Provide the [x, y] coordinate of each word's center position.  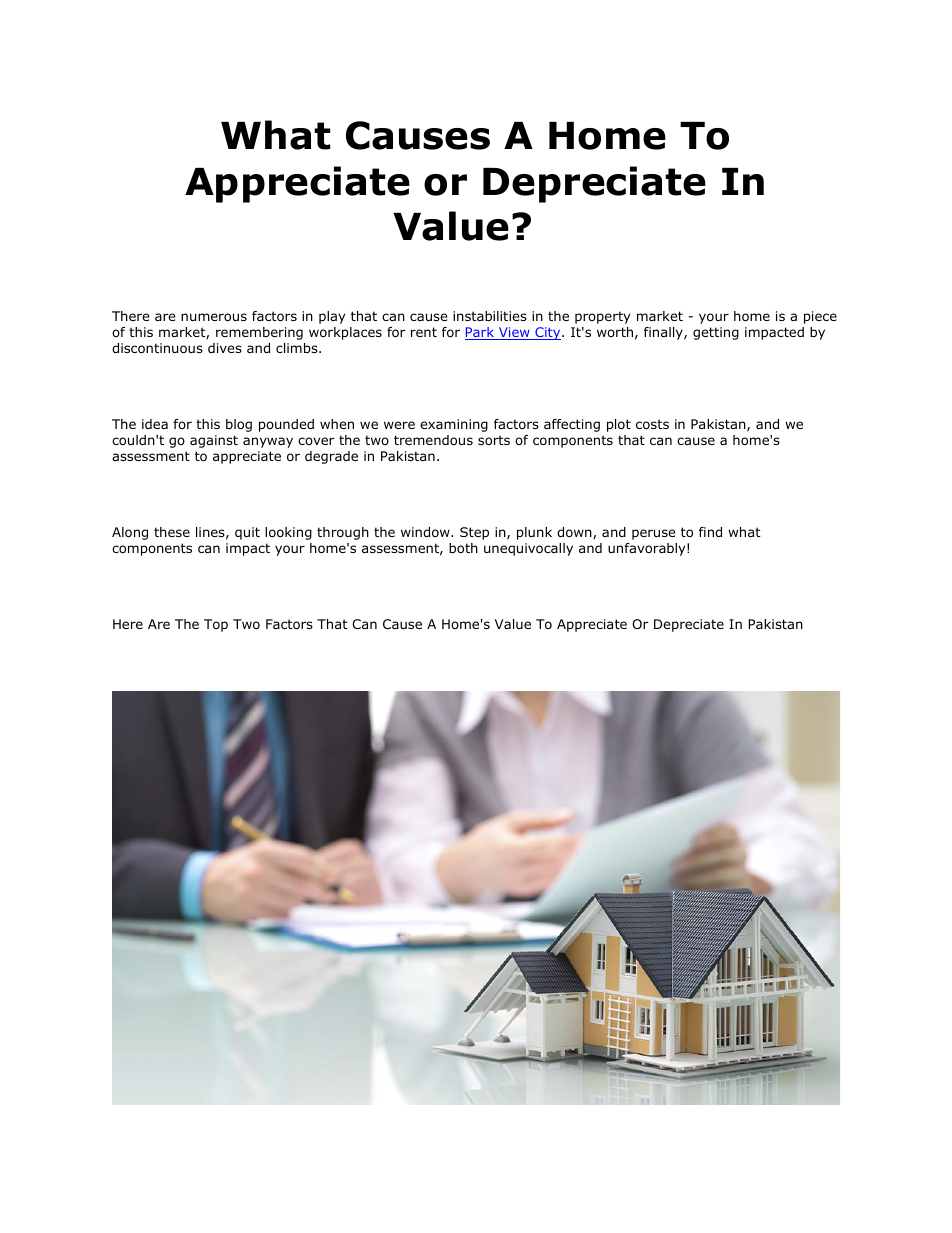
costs [652, 424]
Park [481, 333]
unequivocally [528, 549]
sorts [494, 440]
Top [216, 625]
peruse [654, 534]
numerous [214, 317]
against [214, 441]
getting [716, 333]
